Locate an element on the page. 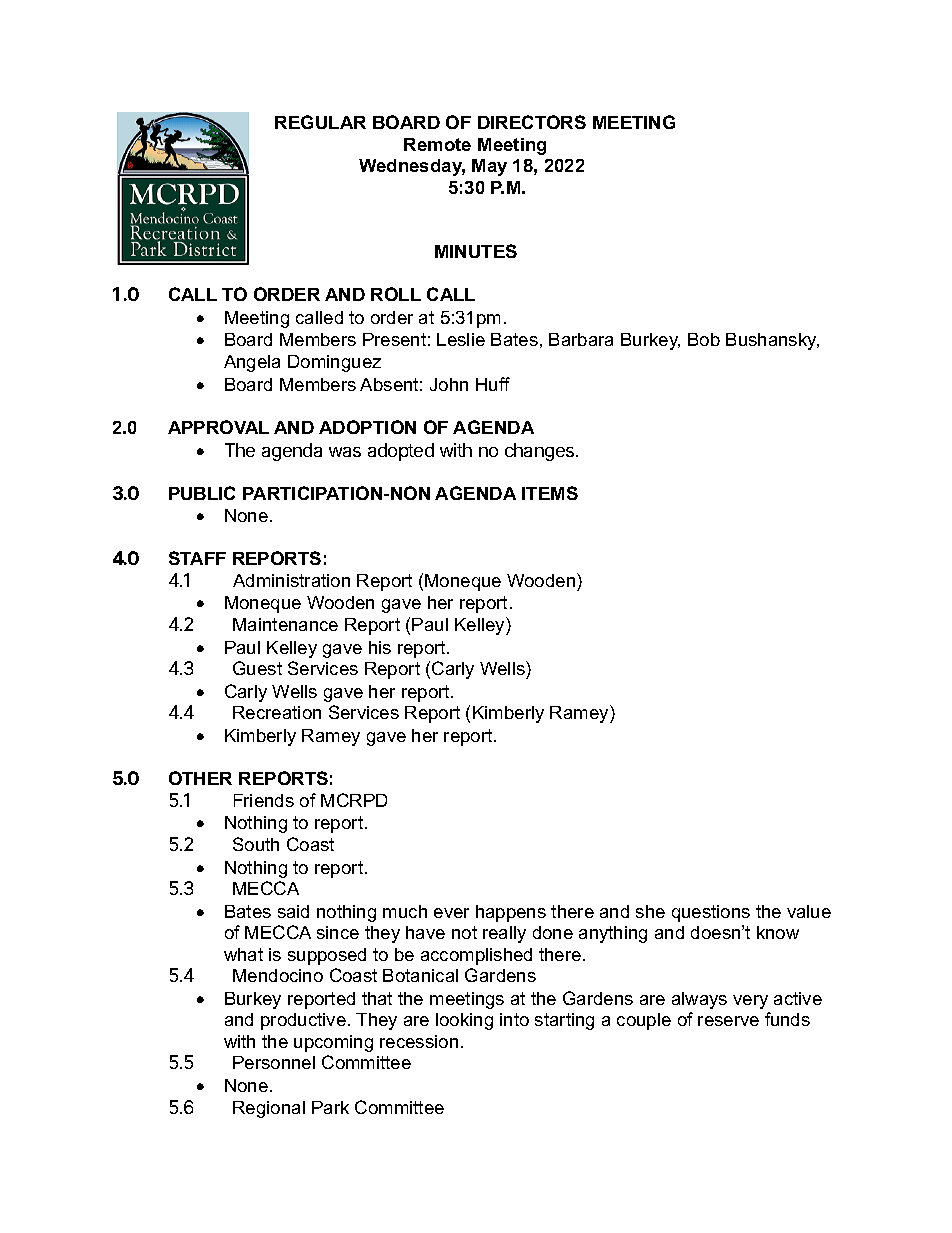 The image size is (952, 1233). REGULAR is located at coordinates (320, 122).
